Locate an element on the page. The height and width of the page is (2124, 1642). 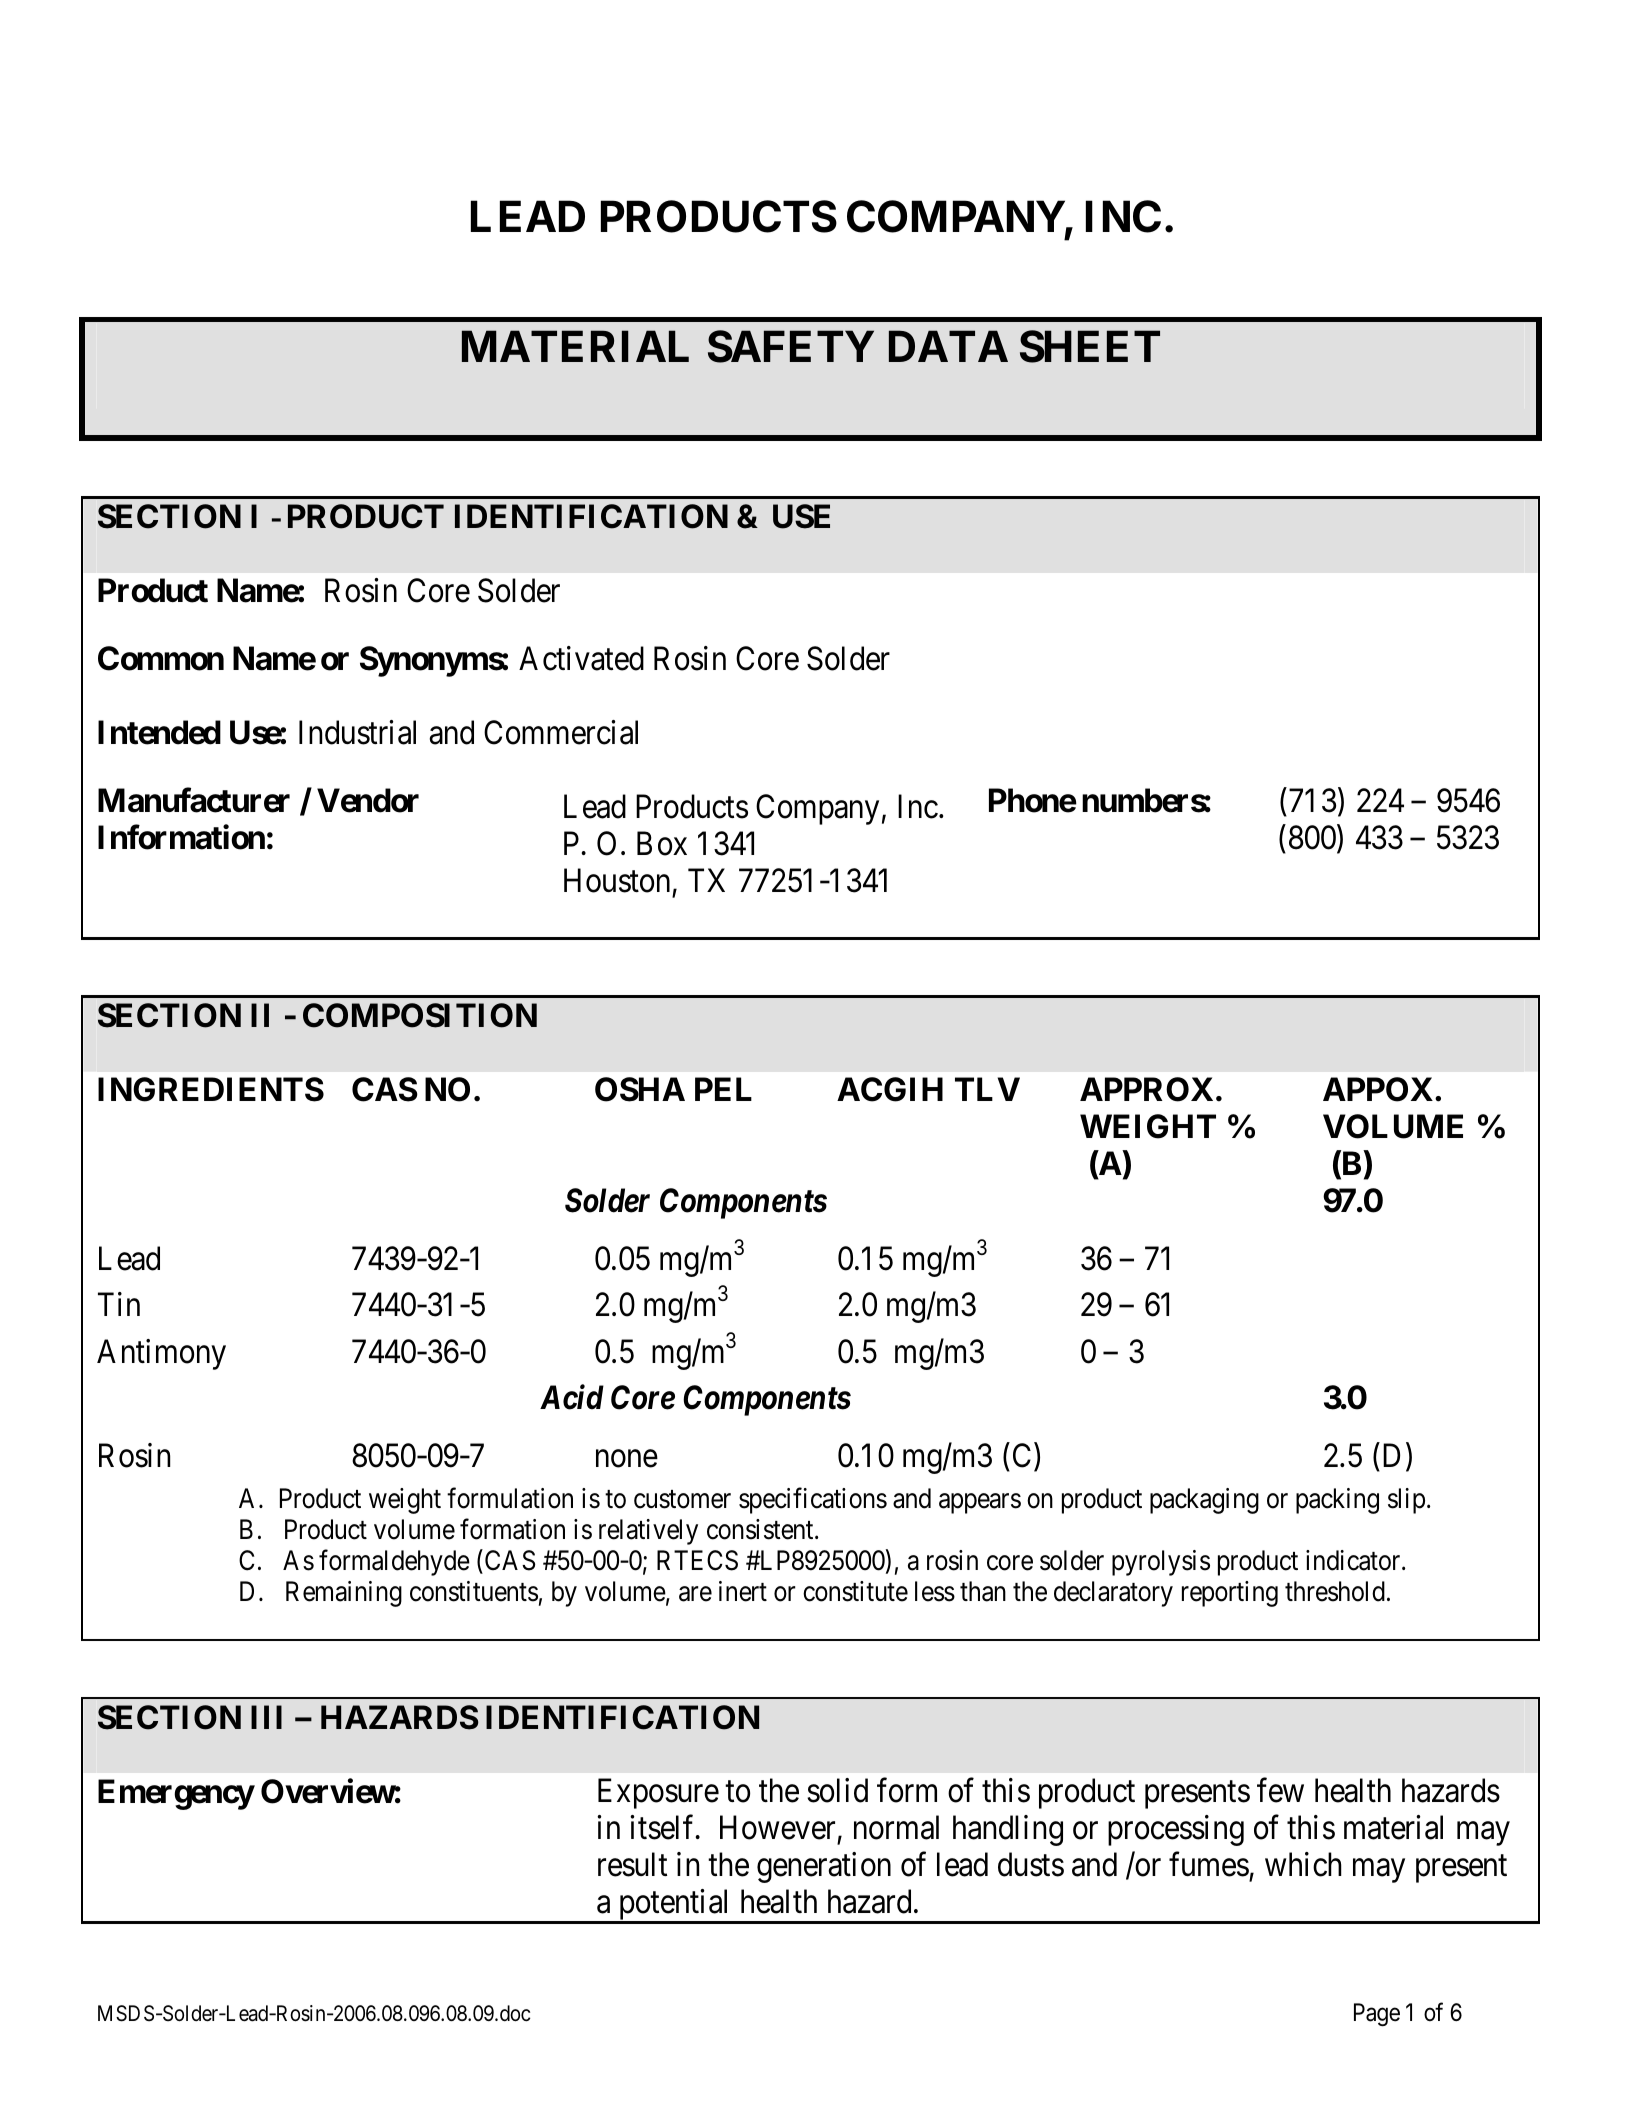
Industrial is located at coordinates (357, 732).
